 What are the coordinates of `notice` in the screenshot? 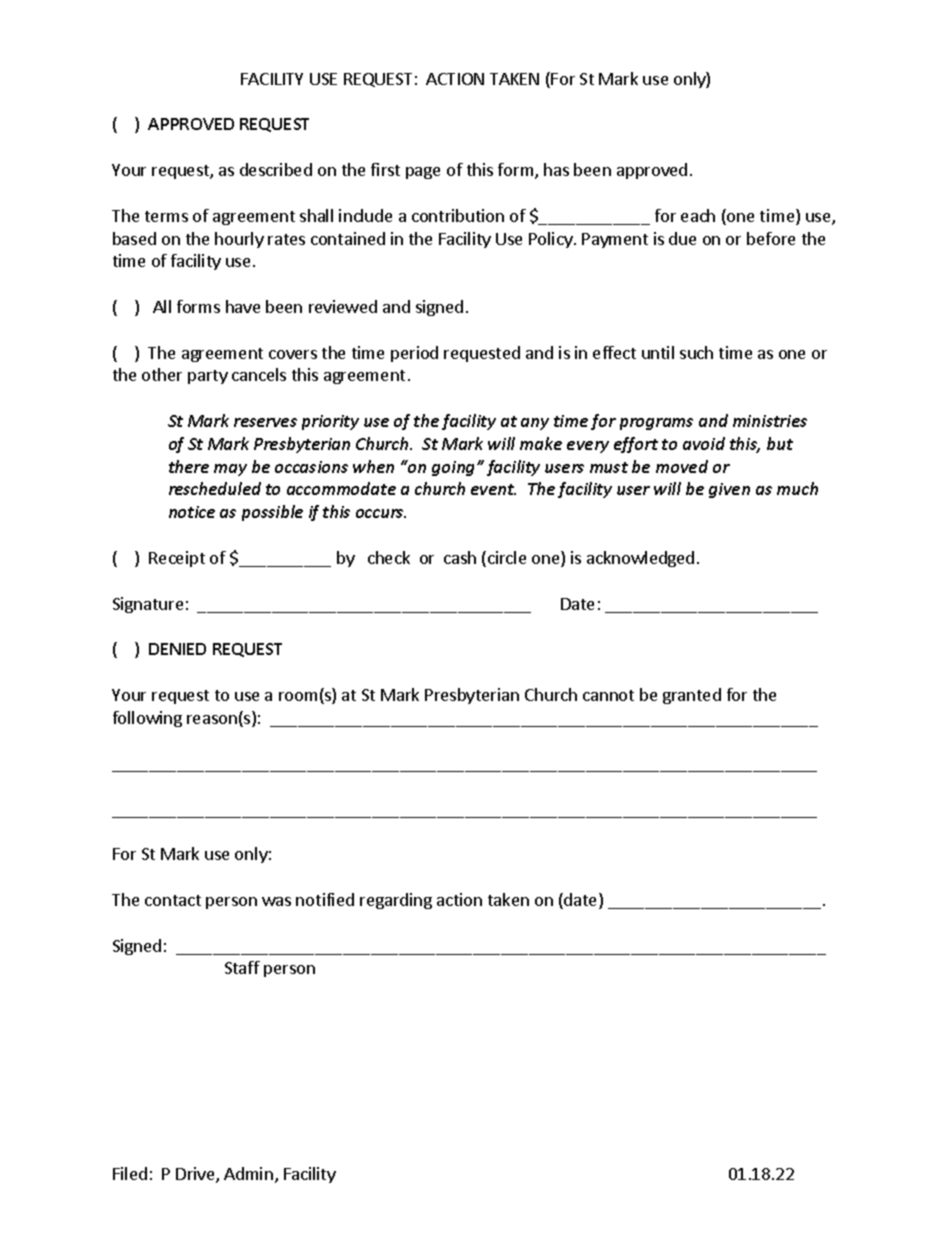 It's located at (192, 512).
